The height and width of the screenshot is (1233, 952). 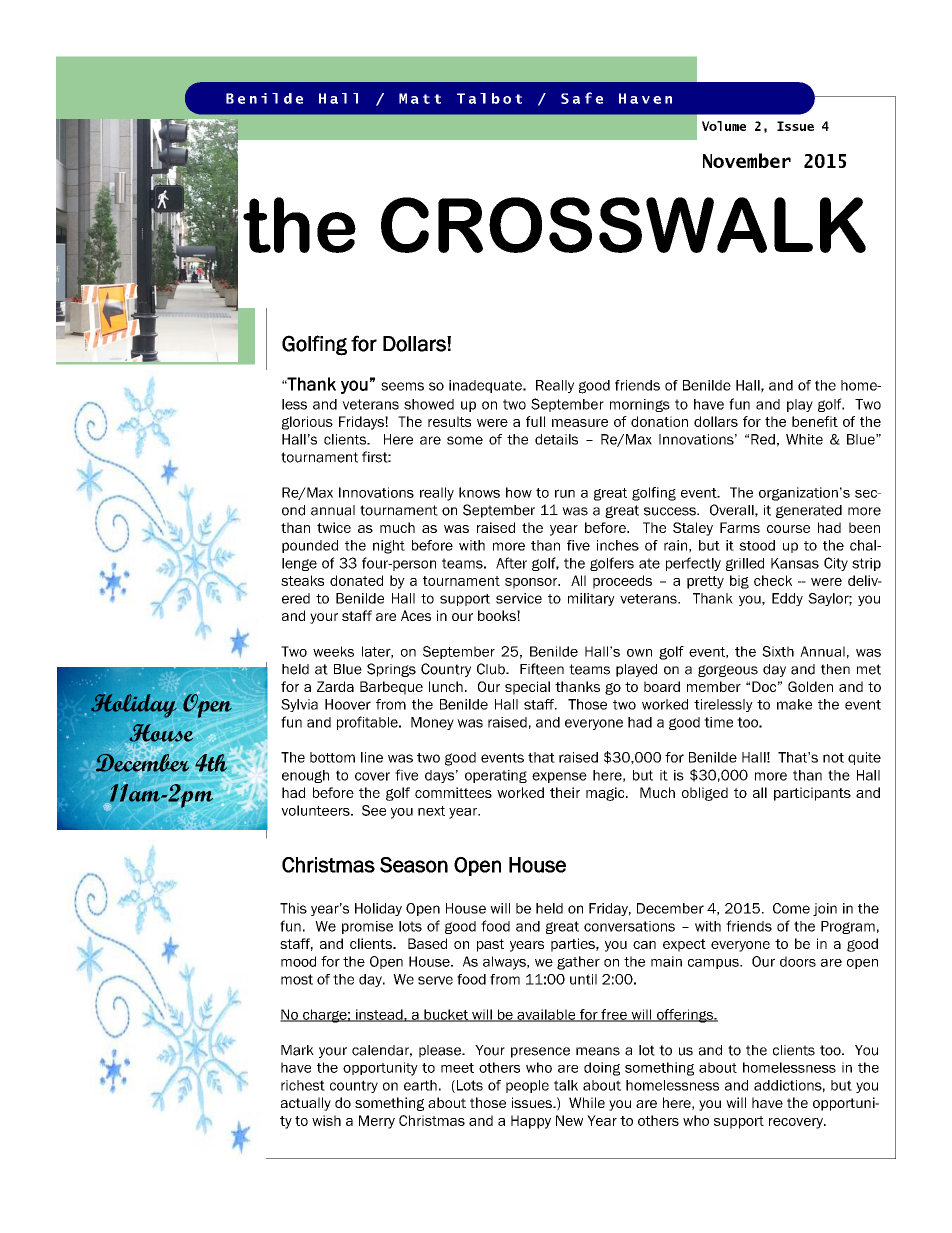 What do you see at coordinates (556, 439) in the screenshot?
I see `details` at bounding box center [556, 439].
